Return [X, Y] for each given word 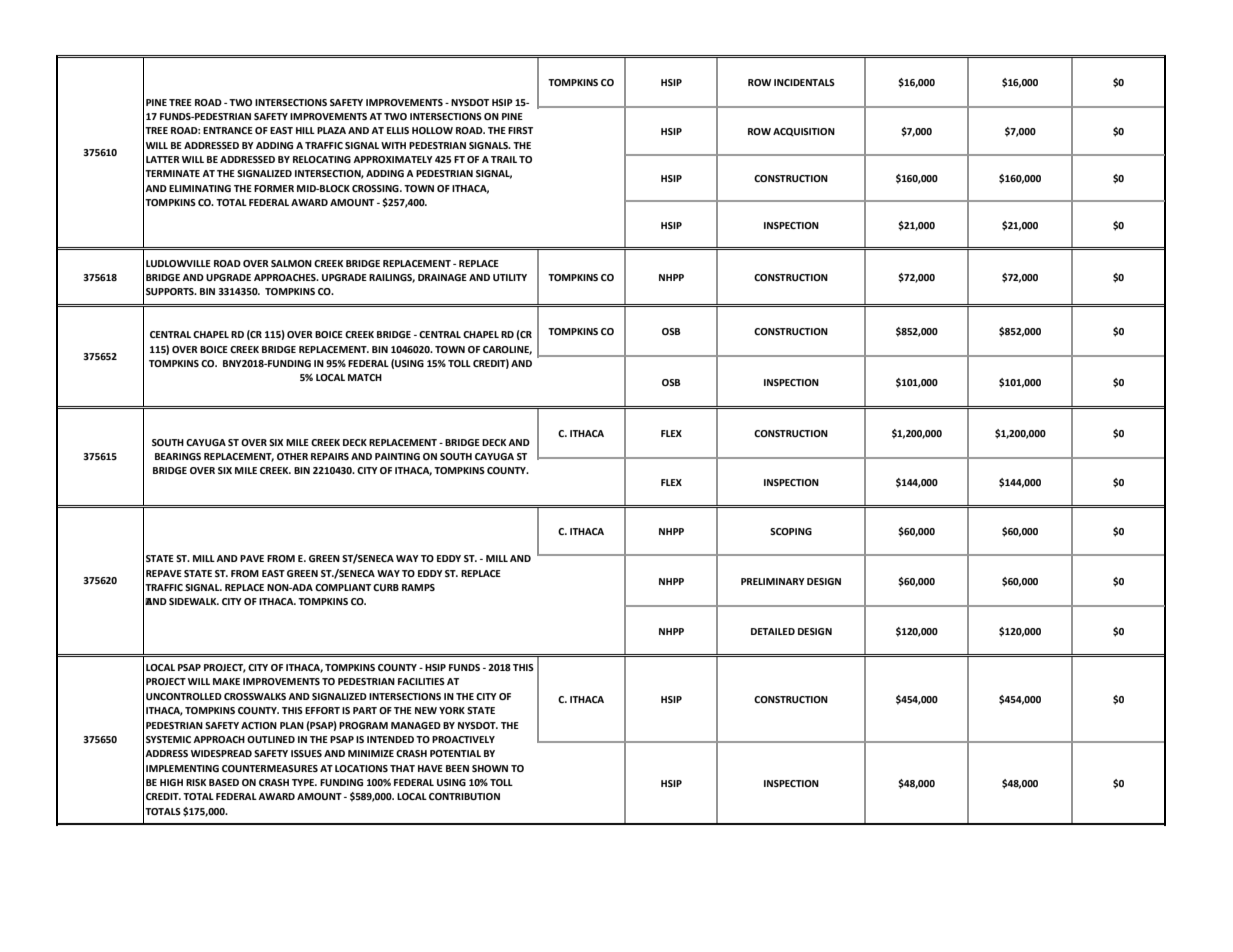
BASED [224, 782]
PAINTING [397, 456]
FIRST [520, 130]
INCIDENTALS [804, 82]
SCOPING [791, 531]
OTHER [292, 456]
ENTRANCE [228, 130]
